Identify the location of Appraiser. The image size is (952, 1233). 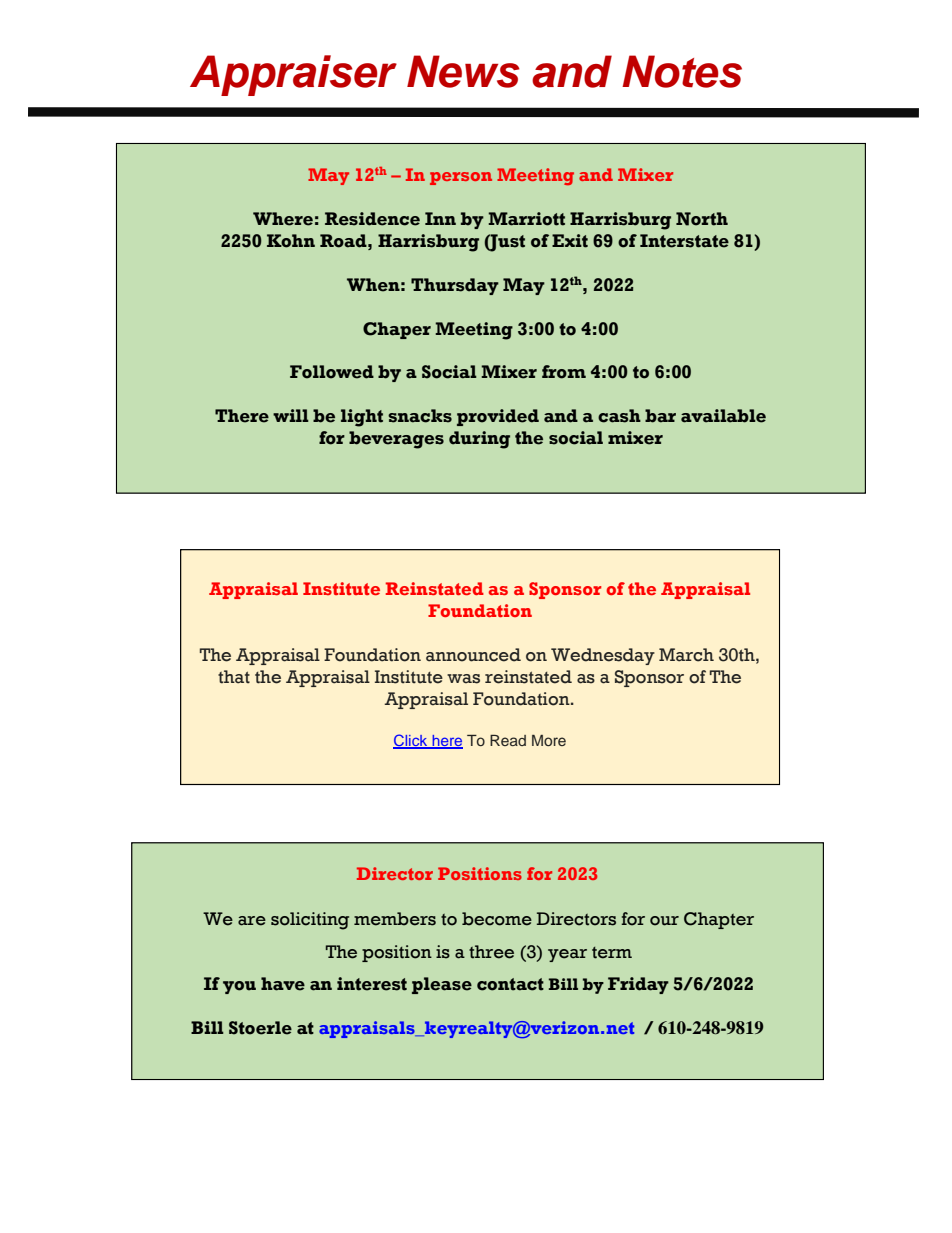
(293, 75).
